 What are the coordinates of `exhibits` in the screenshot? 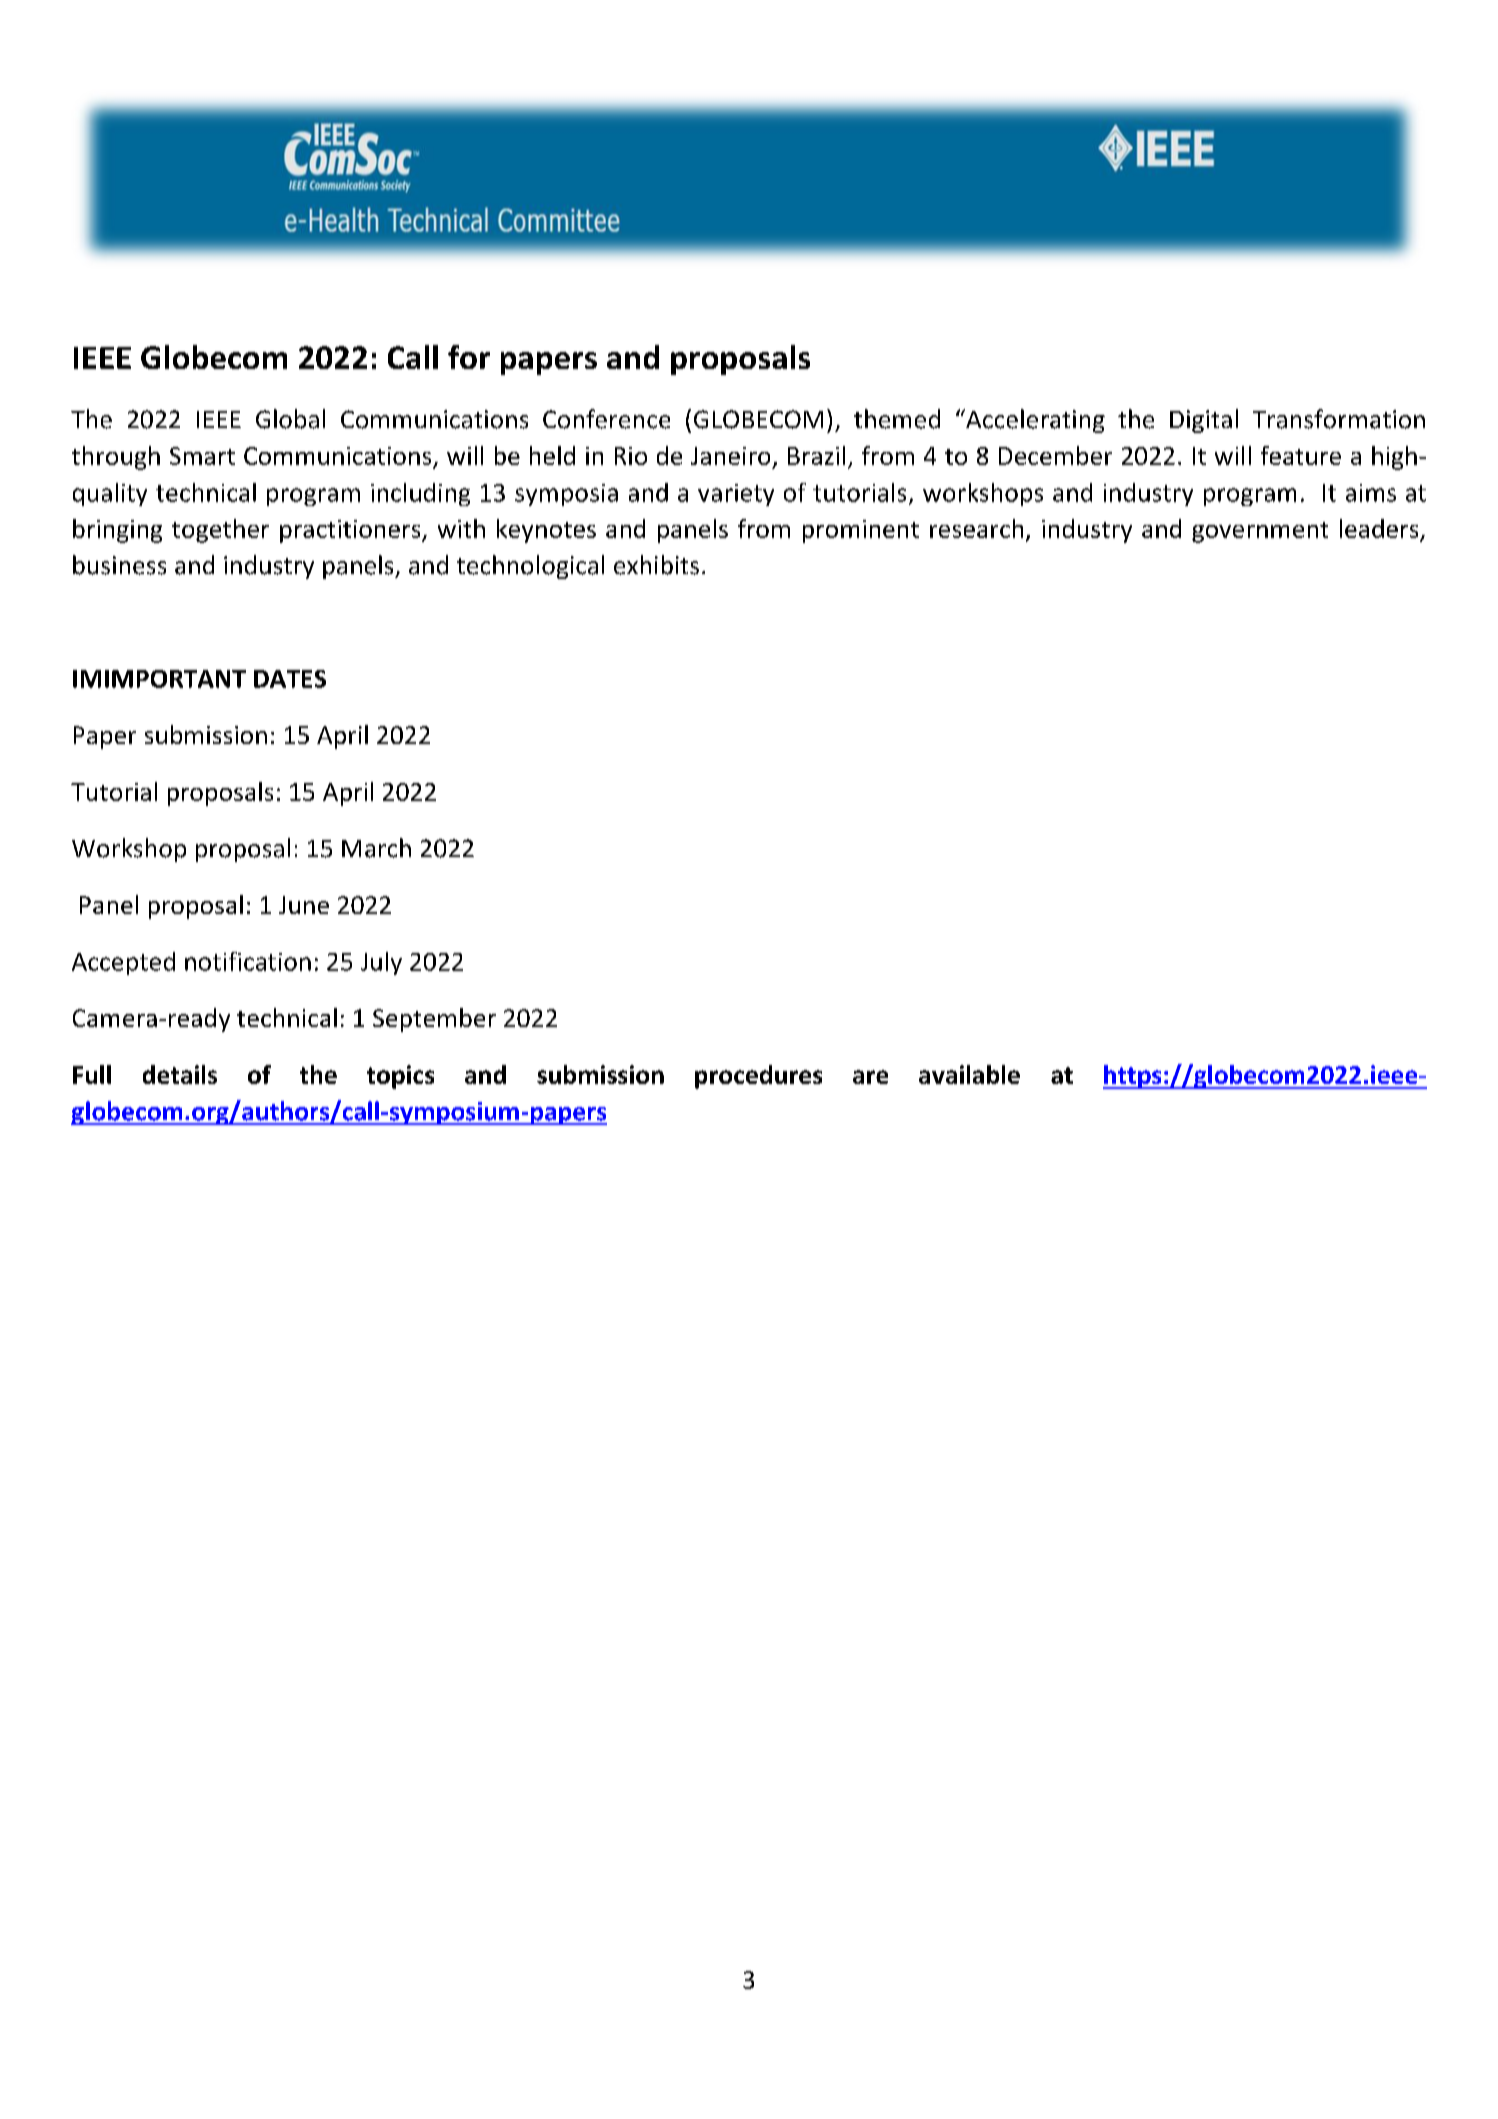 It's located at (656, 565).
